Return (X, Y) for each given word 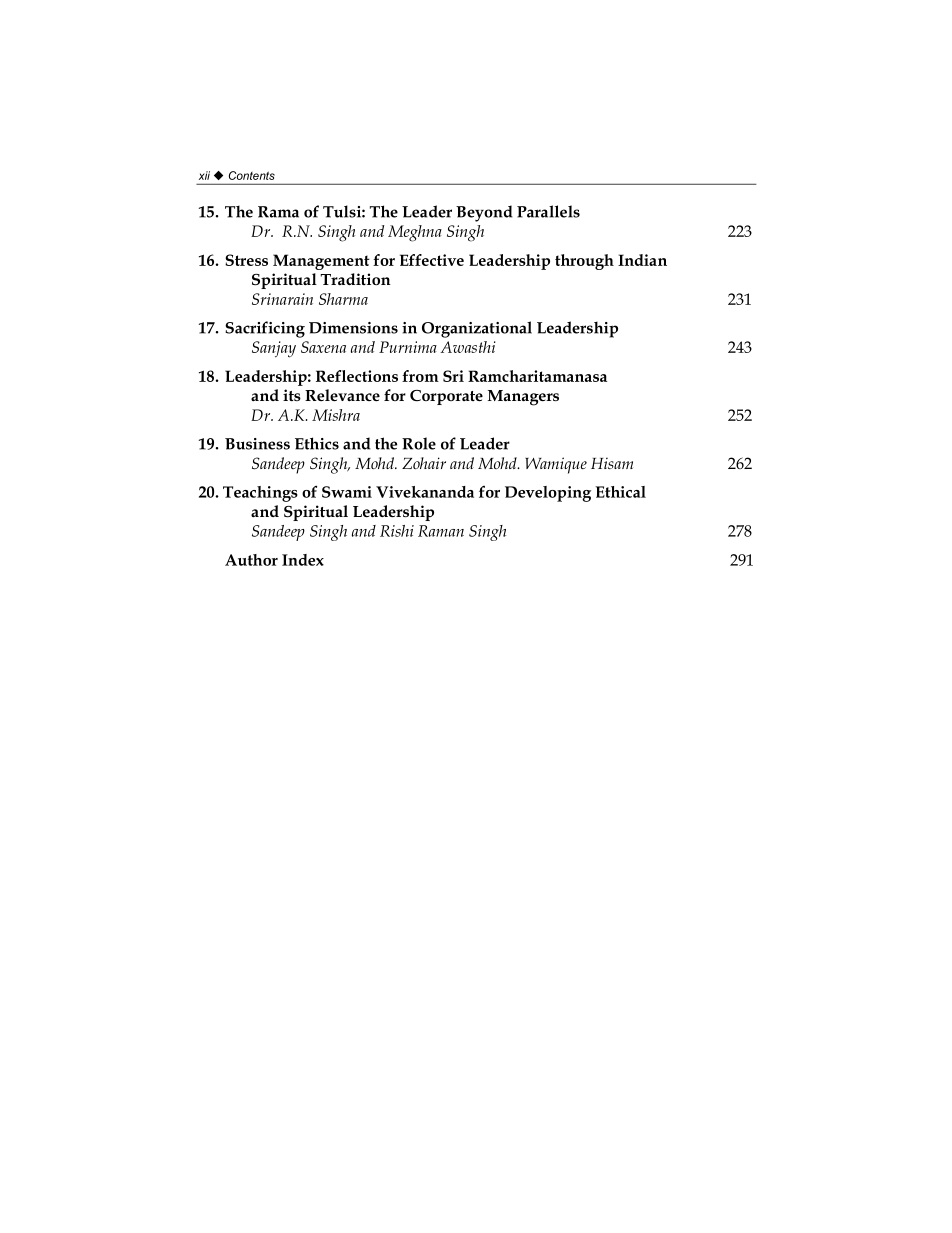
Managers (523, 398)
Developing (548, 494)
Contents (252, 175)
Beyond (484, 213)
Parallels (548, 211)
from (420, 376)
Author (251, 560)
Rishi (397, 531)
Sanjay (274, 349)
